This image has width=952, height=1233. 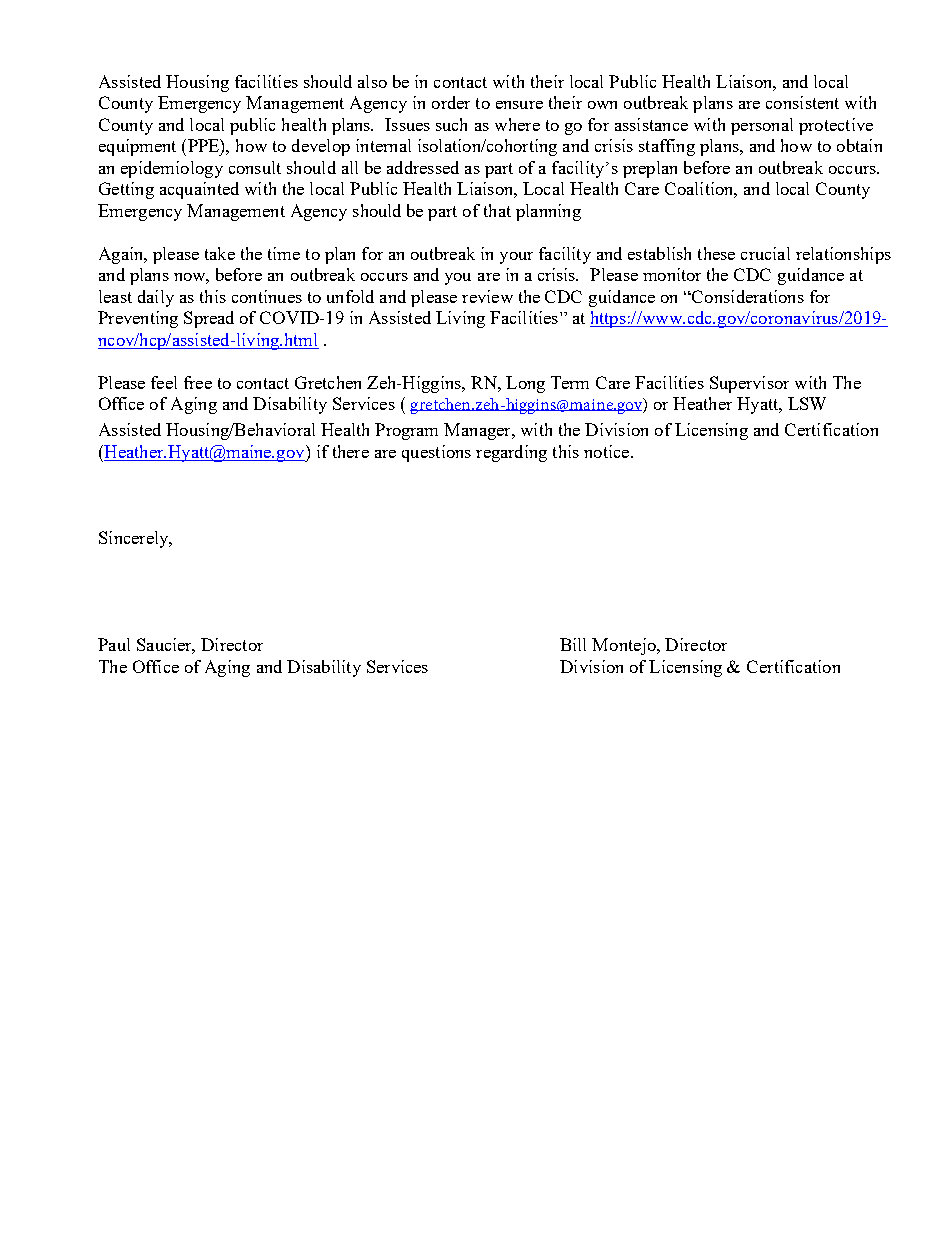 I want to click on notice, so click(x=608, y=451).
